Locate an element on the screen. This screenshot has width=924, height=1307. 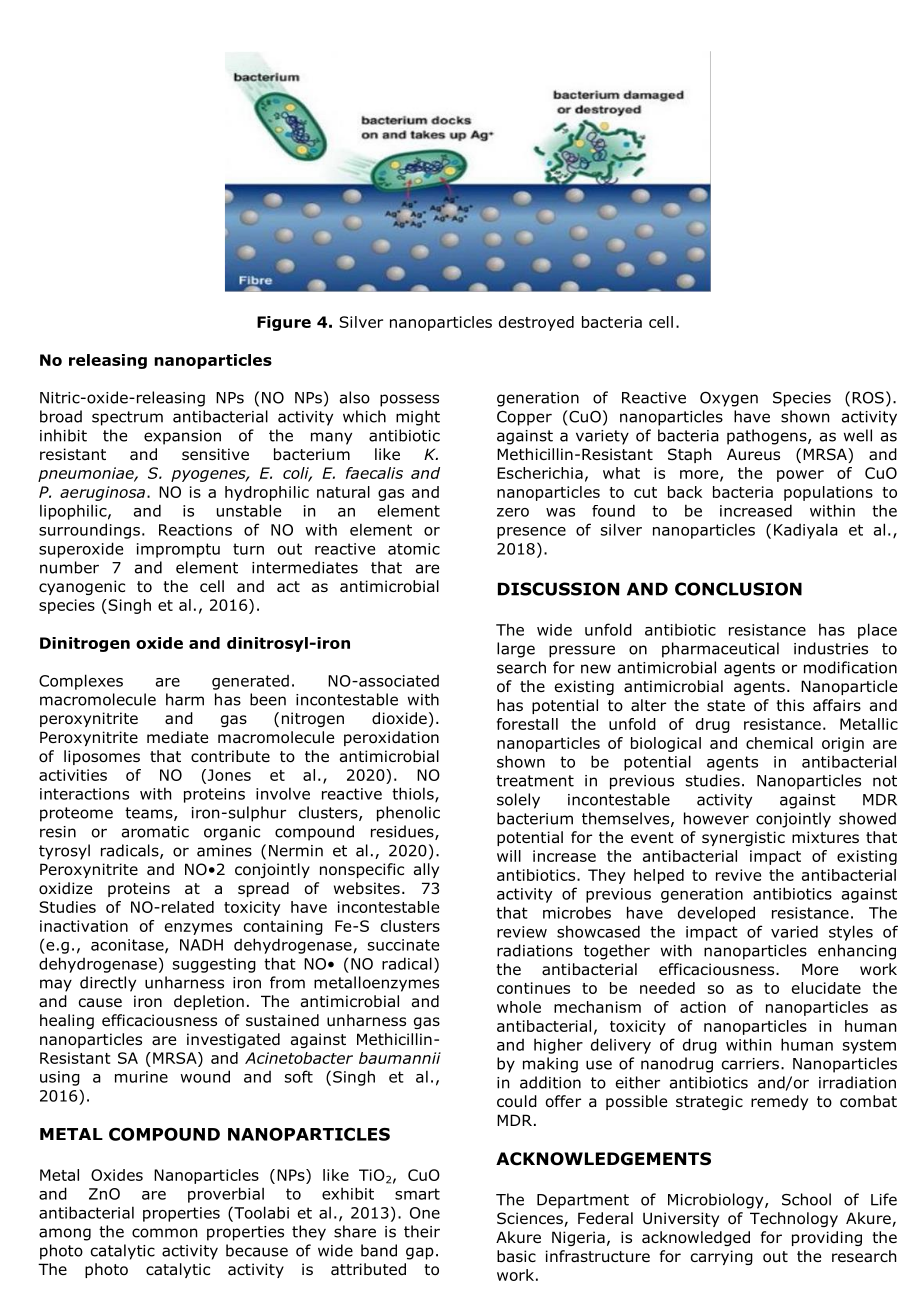
CONCLUSION is located at coordinates (738, 589).
